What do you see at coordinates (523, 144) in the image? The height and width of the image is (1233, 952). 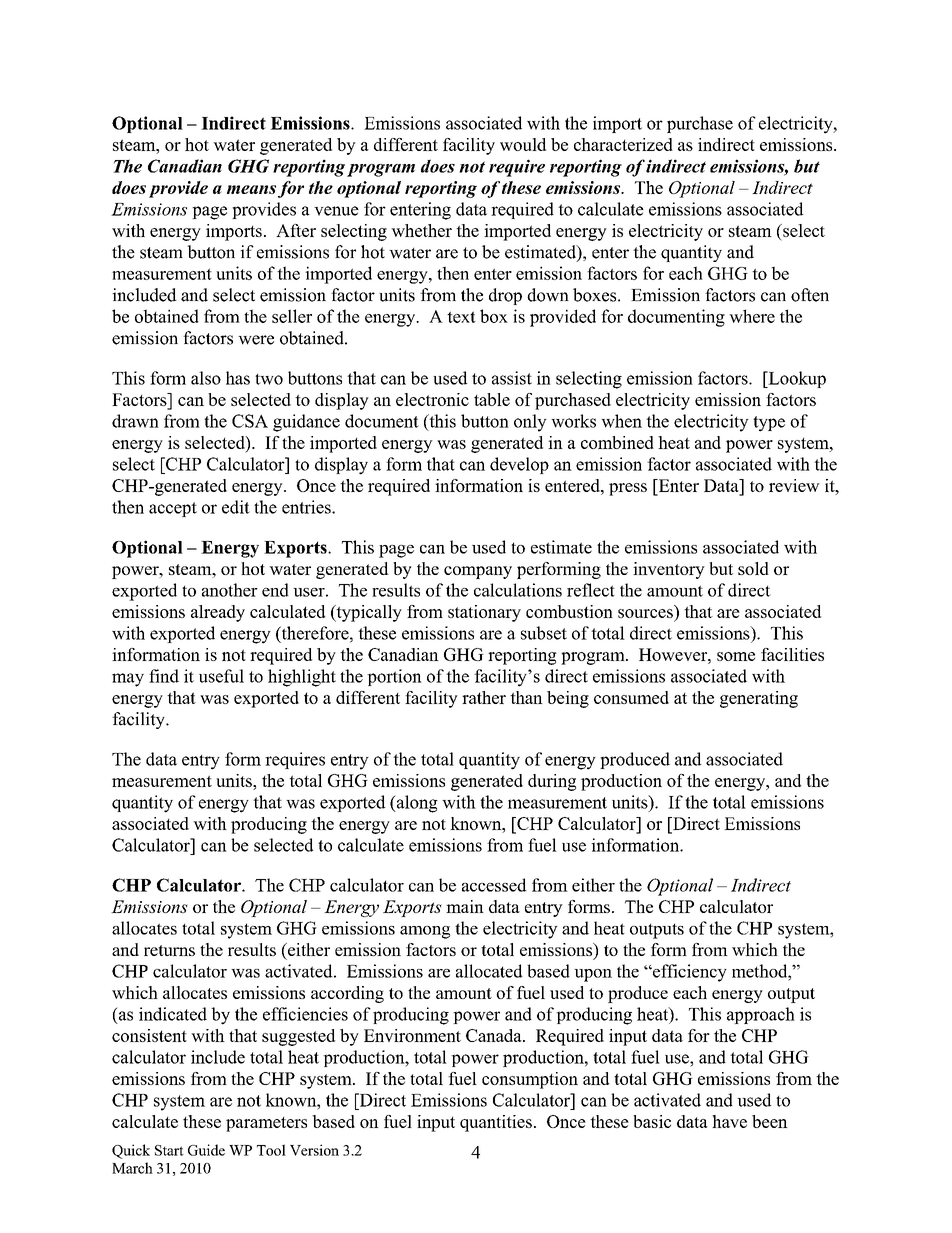 I see `would` at bounding box center [523, 144].
